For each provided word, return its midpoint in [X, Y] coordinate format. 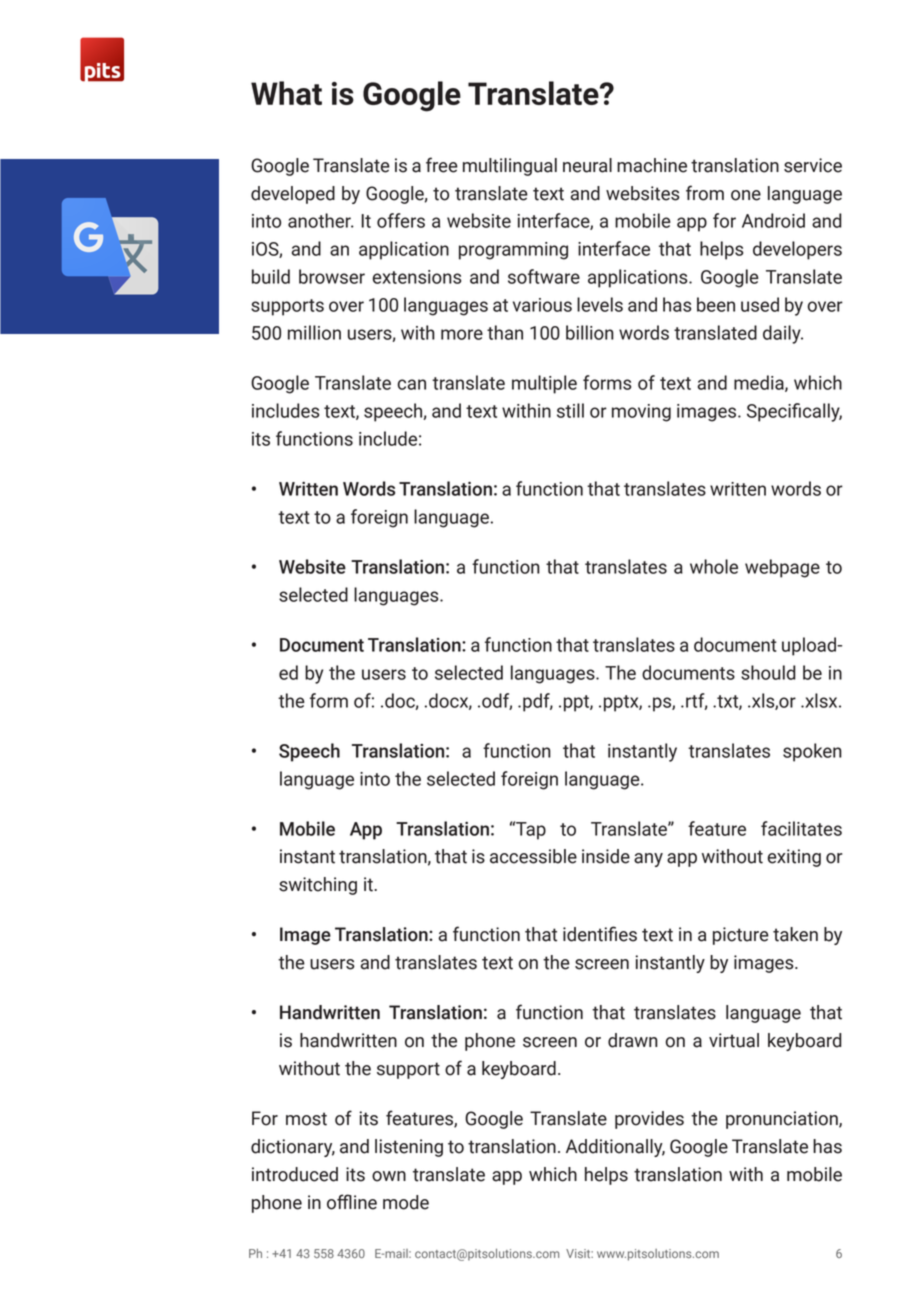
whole [714, 566]
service [813, 165]
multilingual [510, 167]
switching [318, 886]
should [768, 672]
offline [352, 1202]
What [286, 93]
